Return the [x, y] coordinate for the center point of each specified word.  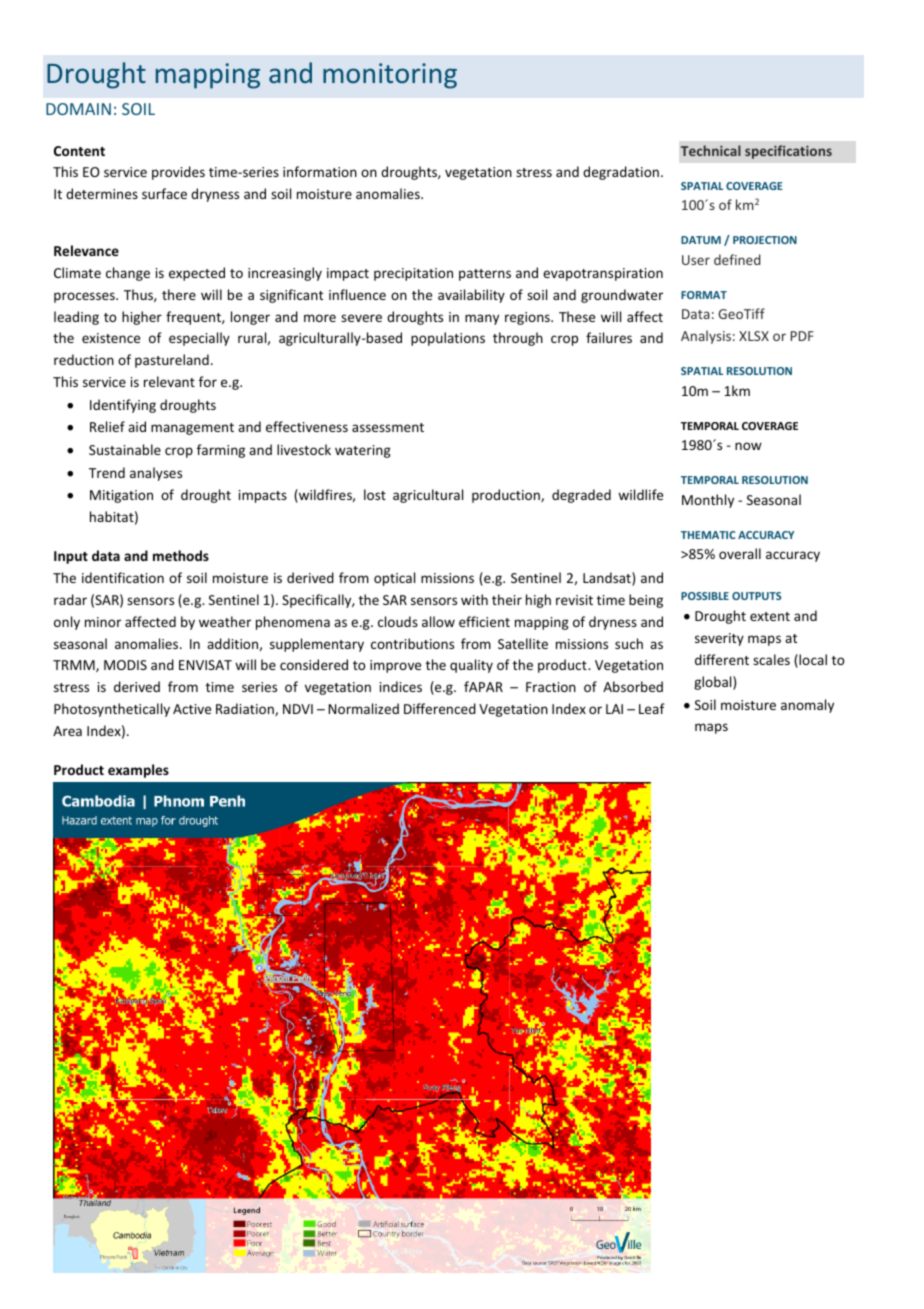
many [482, 319]
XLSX [754, 336]
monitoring [390, 76]
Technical [711, 150]
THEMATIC [708, 535]
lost [375, 494]
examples [138, 771]
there [179, 294]
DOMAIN [78, 109]
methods [181, 555]
